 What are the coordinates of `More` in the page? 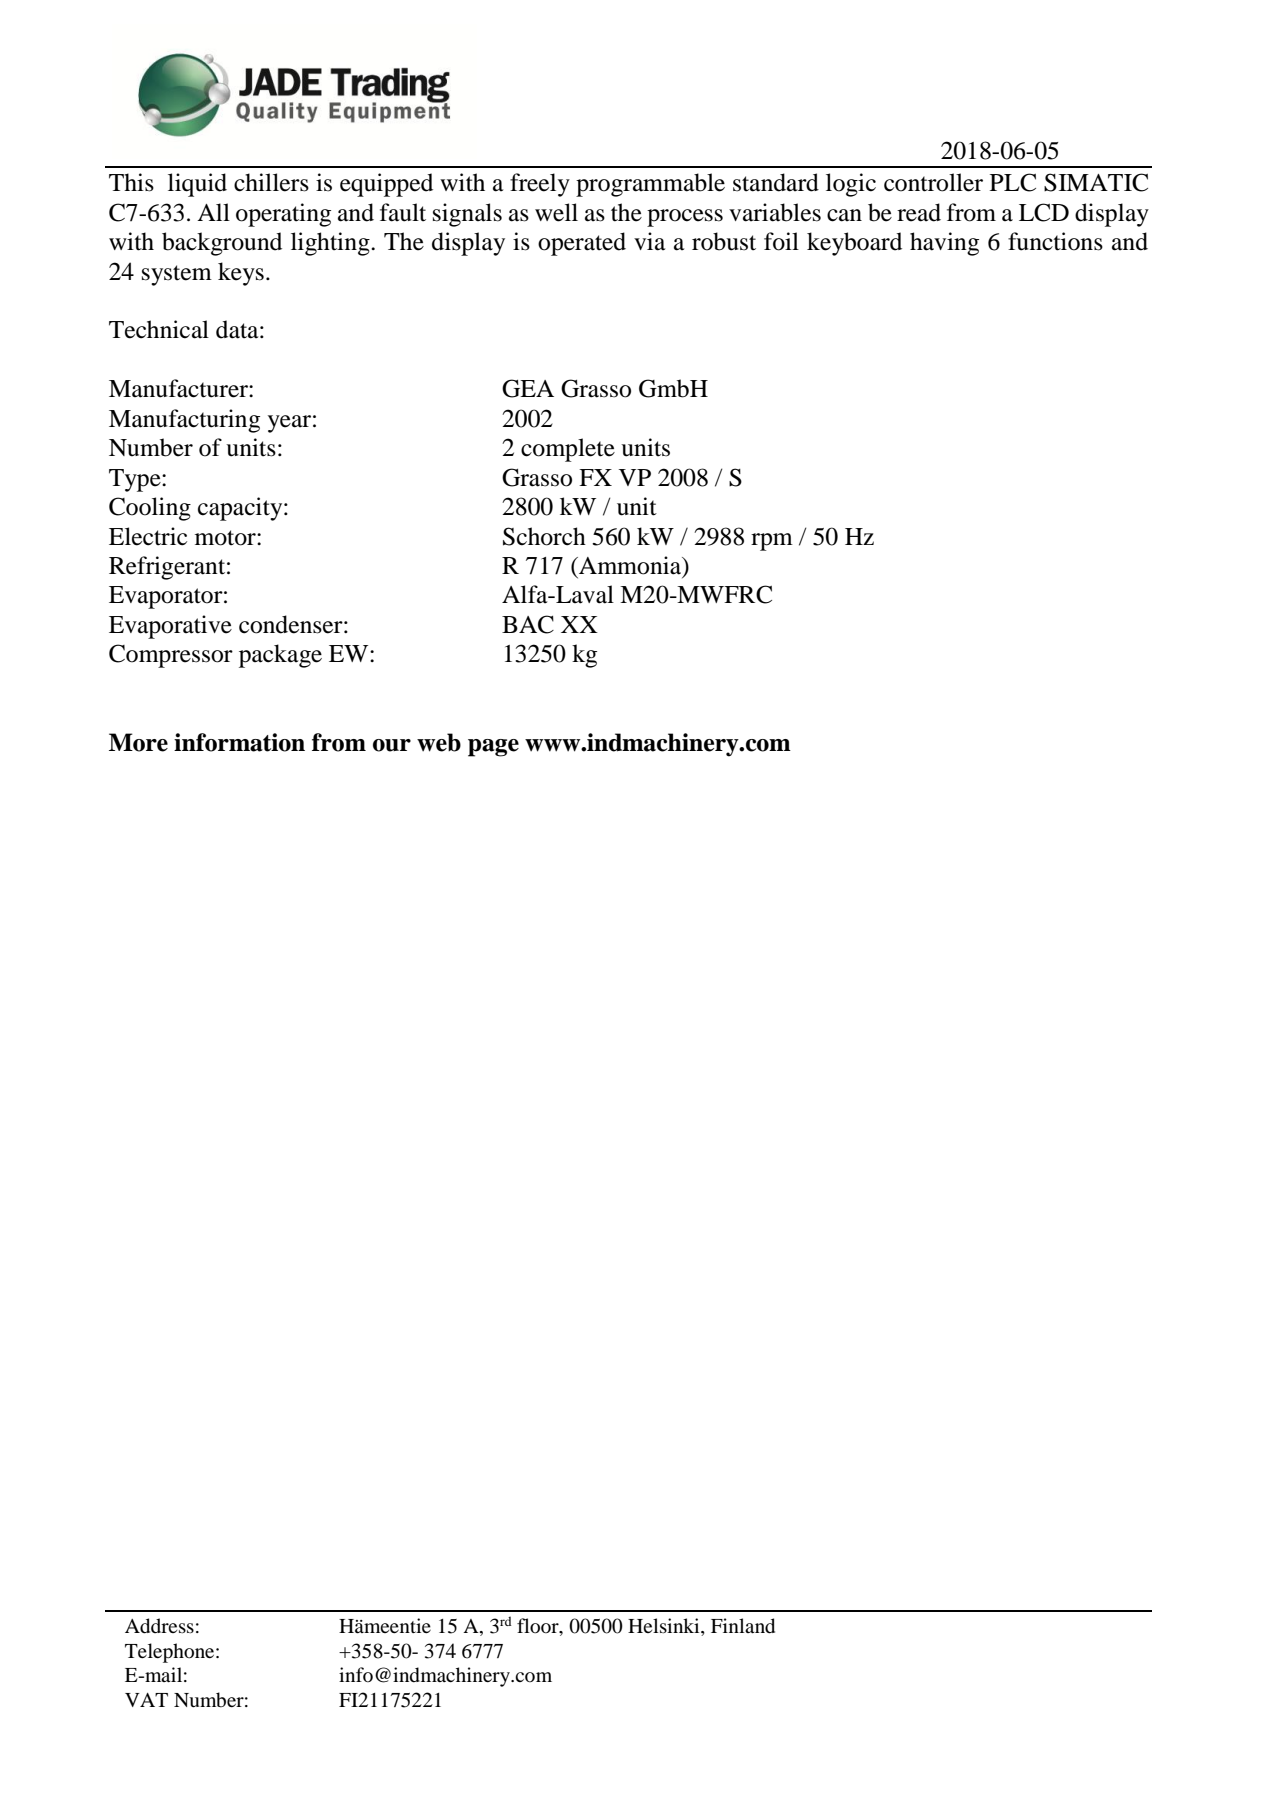 It's located at (138, 742).
